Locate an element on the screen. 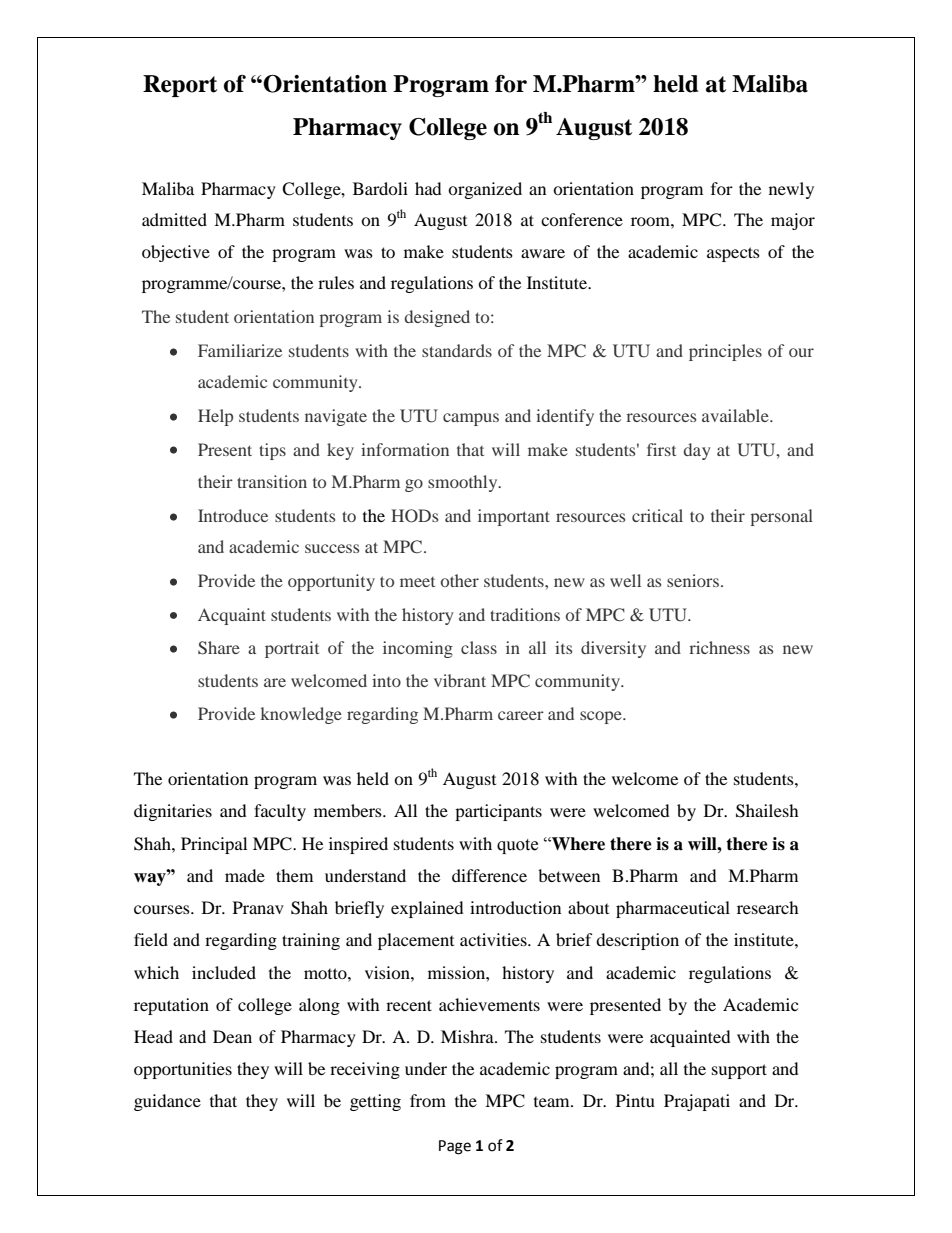 The width and height of the screenshot is (952, 1233). standards is located at coordinates (457, 350).
